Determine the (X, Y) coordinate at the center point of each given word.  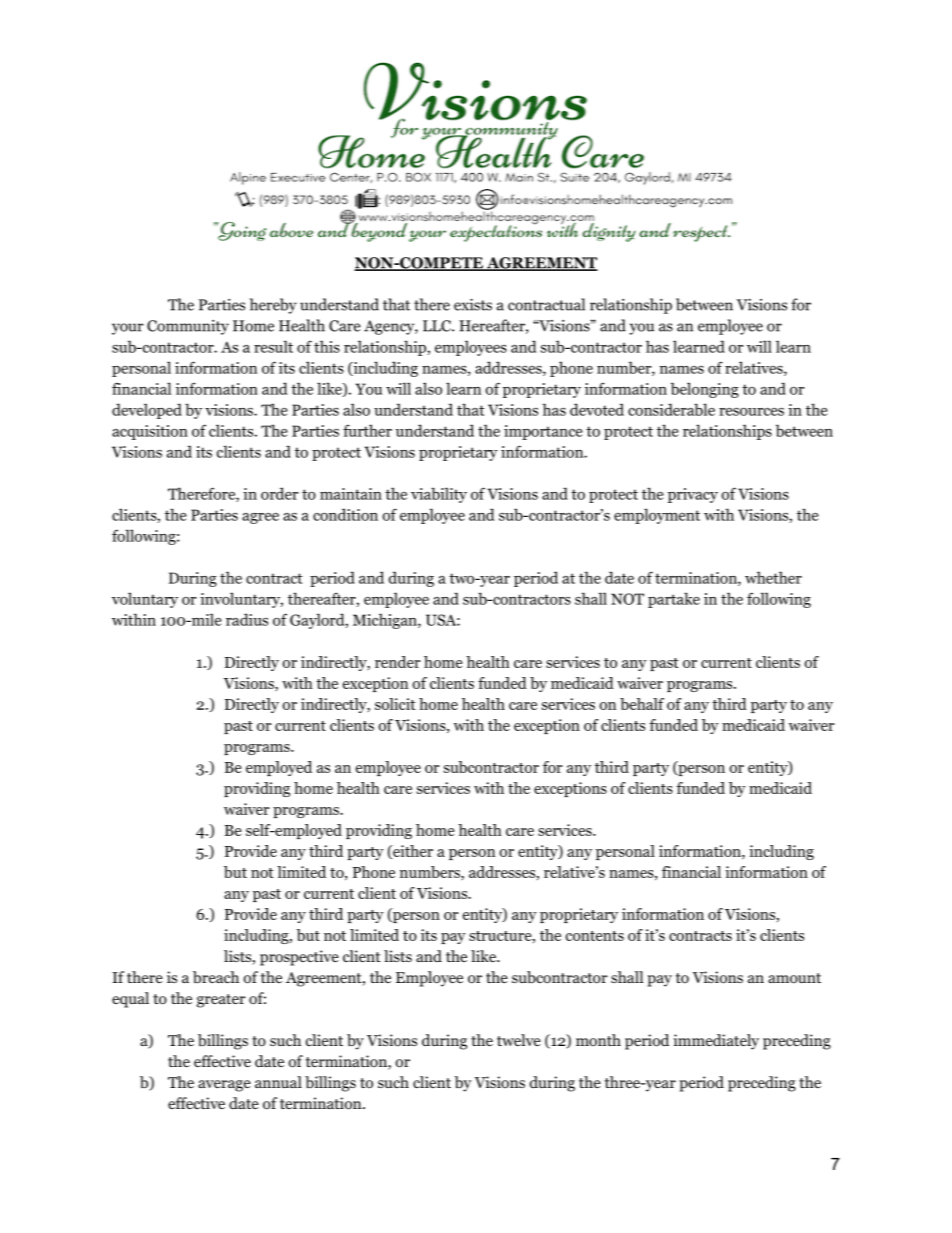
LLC (438, 326)
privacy (693, 495)
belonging (705, 390)
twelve (519, 1040)
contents (595, 936)
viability (439, 495)
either (412, 852)
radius (247, 619)
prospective (299, 958)
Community (188, 327)
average (224, 1086)
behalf (642, 704)
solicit (395, 704)
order (279, 493)
